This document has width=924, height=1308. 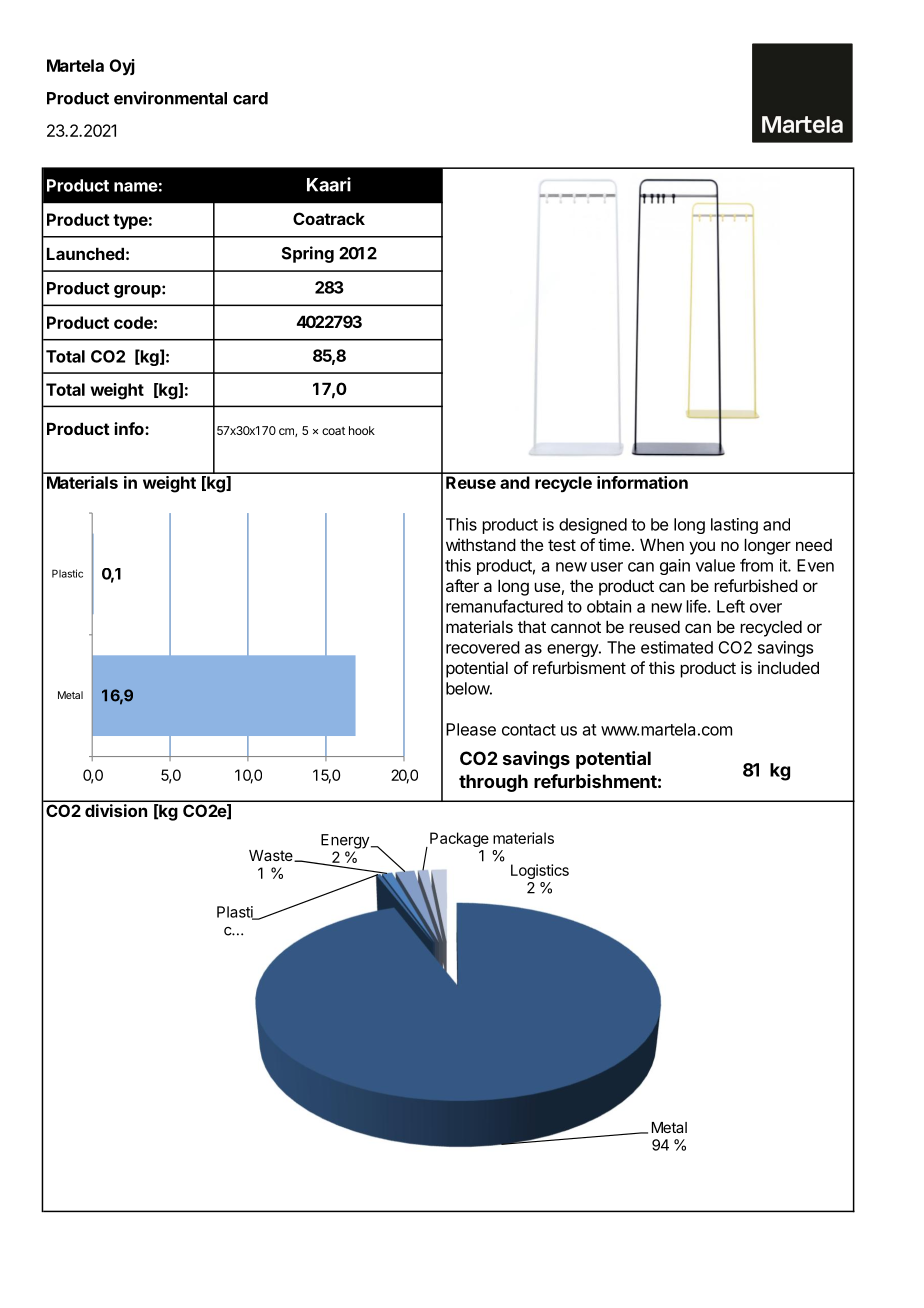 I want to click on Logistics, so click(x=540, y=871).
